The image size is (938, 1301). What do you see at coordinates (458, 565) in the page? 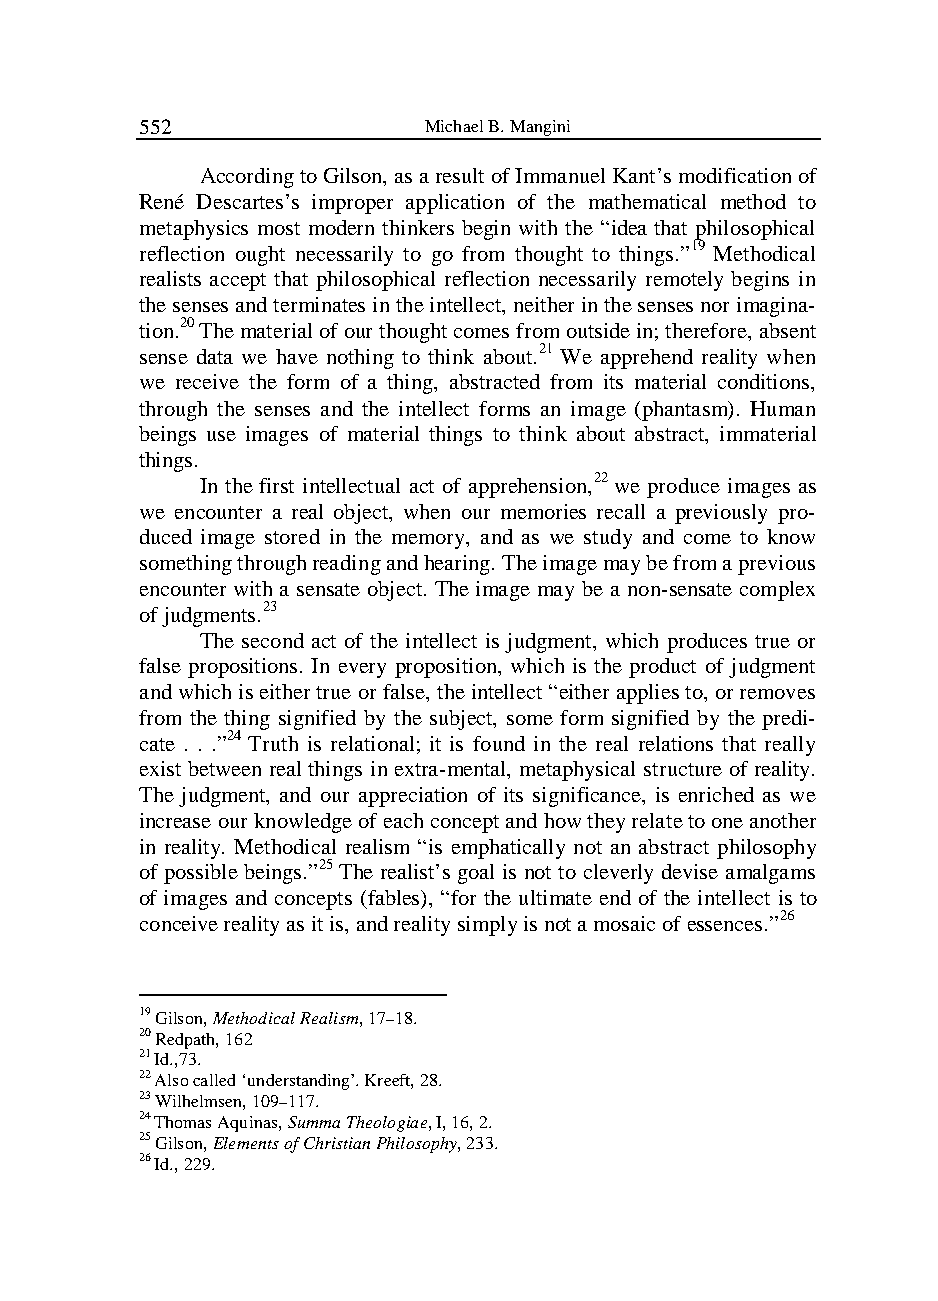
I see `hearing` at bounding box center [458, 565].
